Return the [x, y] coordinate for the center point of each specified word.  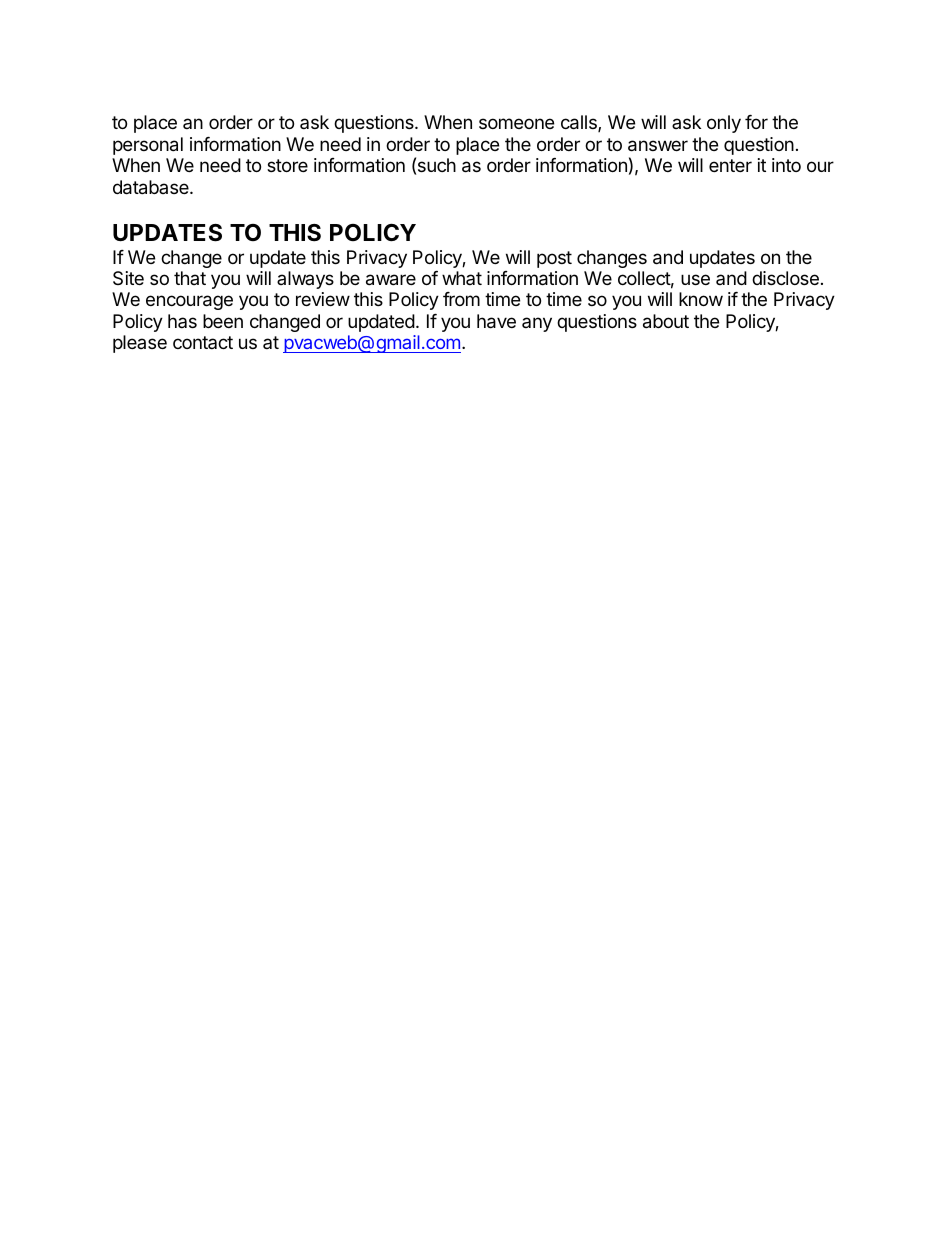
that [190, 278]
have [496, 321]
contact [203, 342]
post [554, 259]
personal [148, 146]
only [724, 124]
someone [516, 123]
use [695, 279]
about [666, 321]
